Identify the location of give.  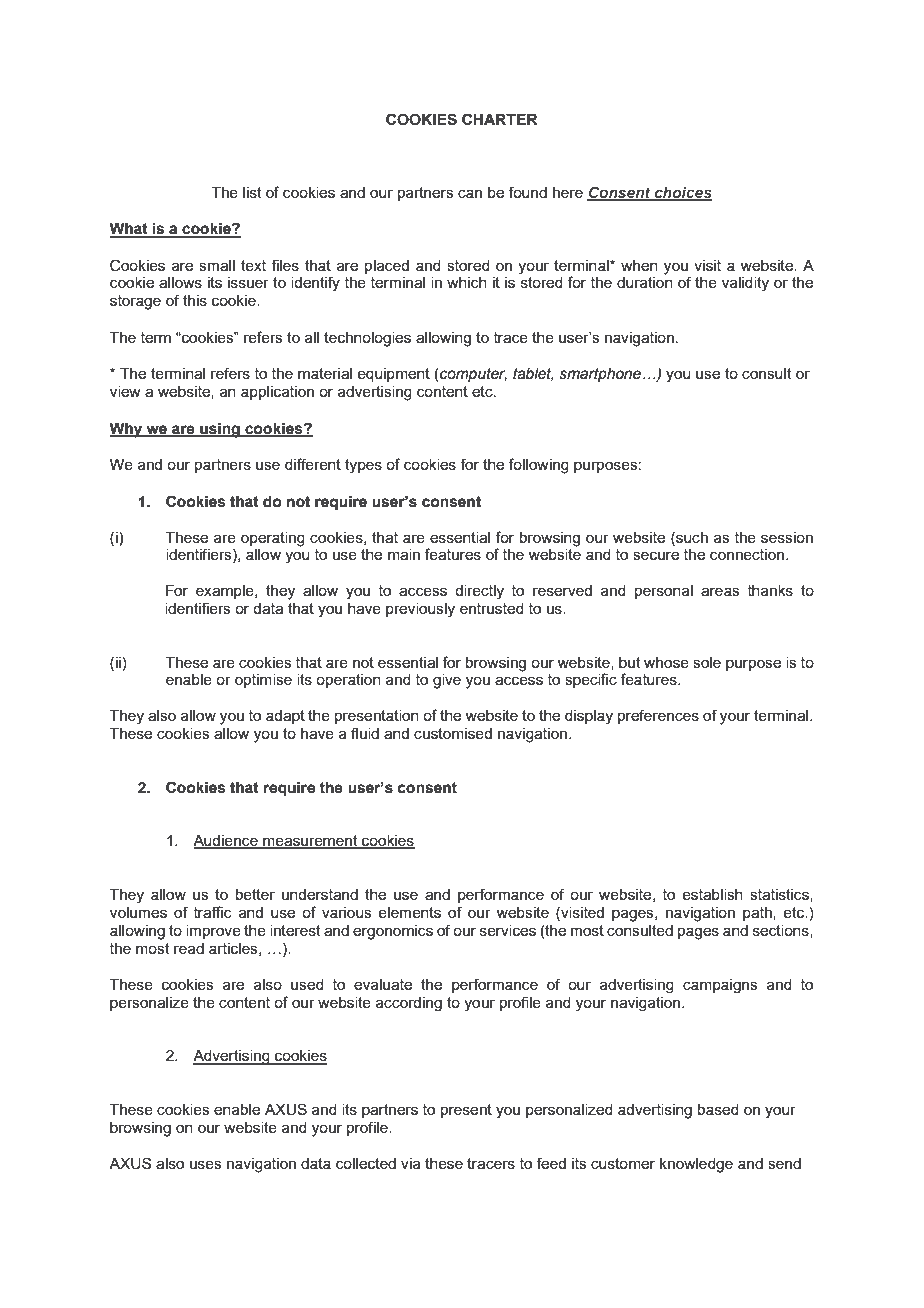
(447, 681).
